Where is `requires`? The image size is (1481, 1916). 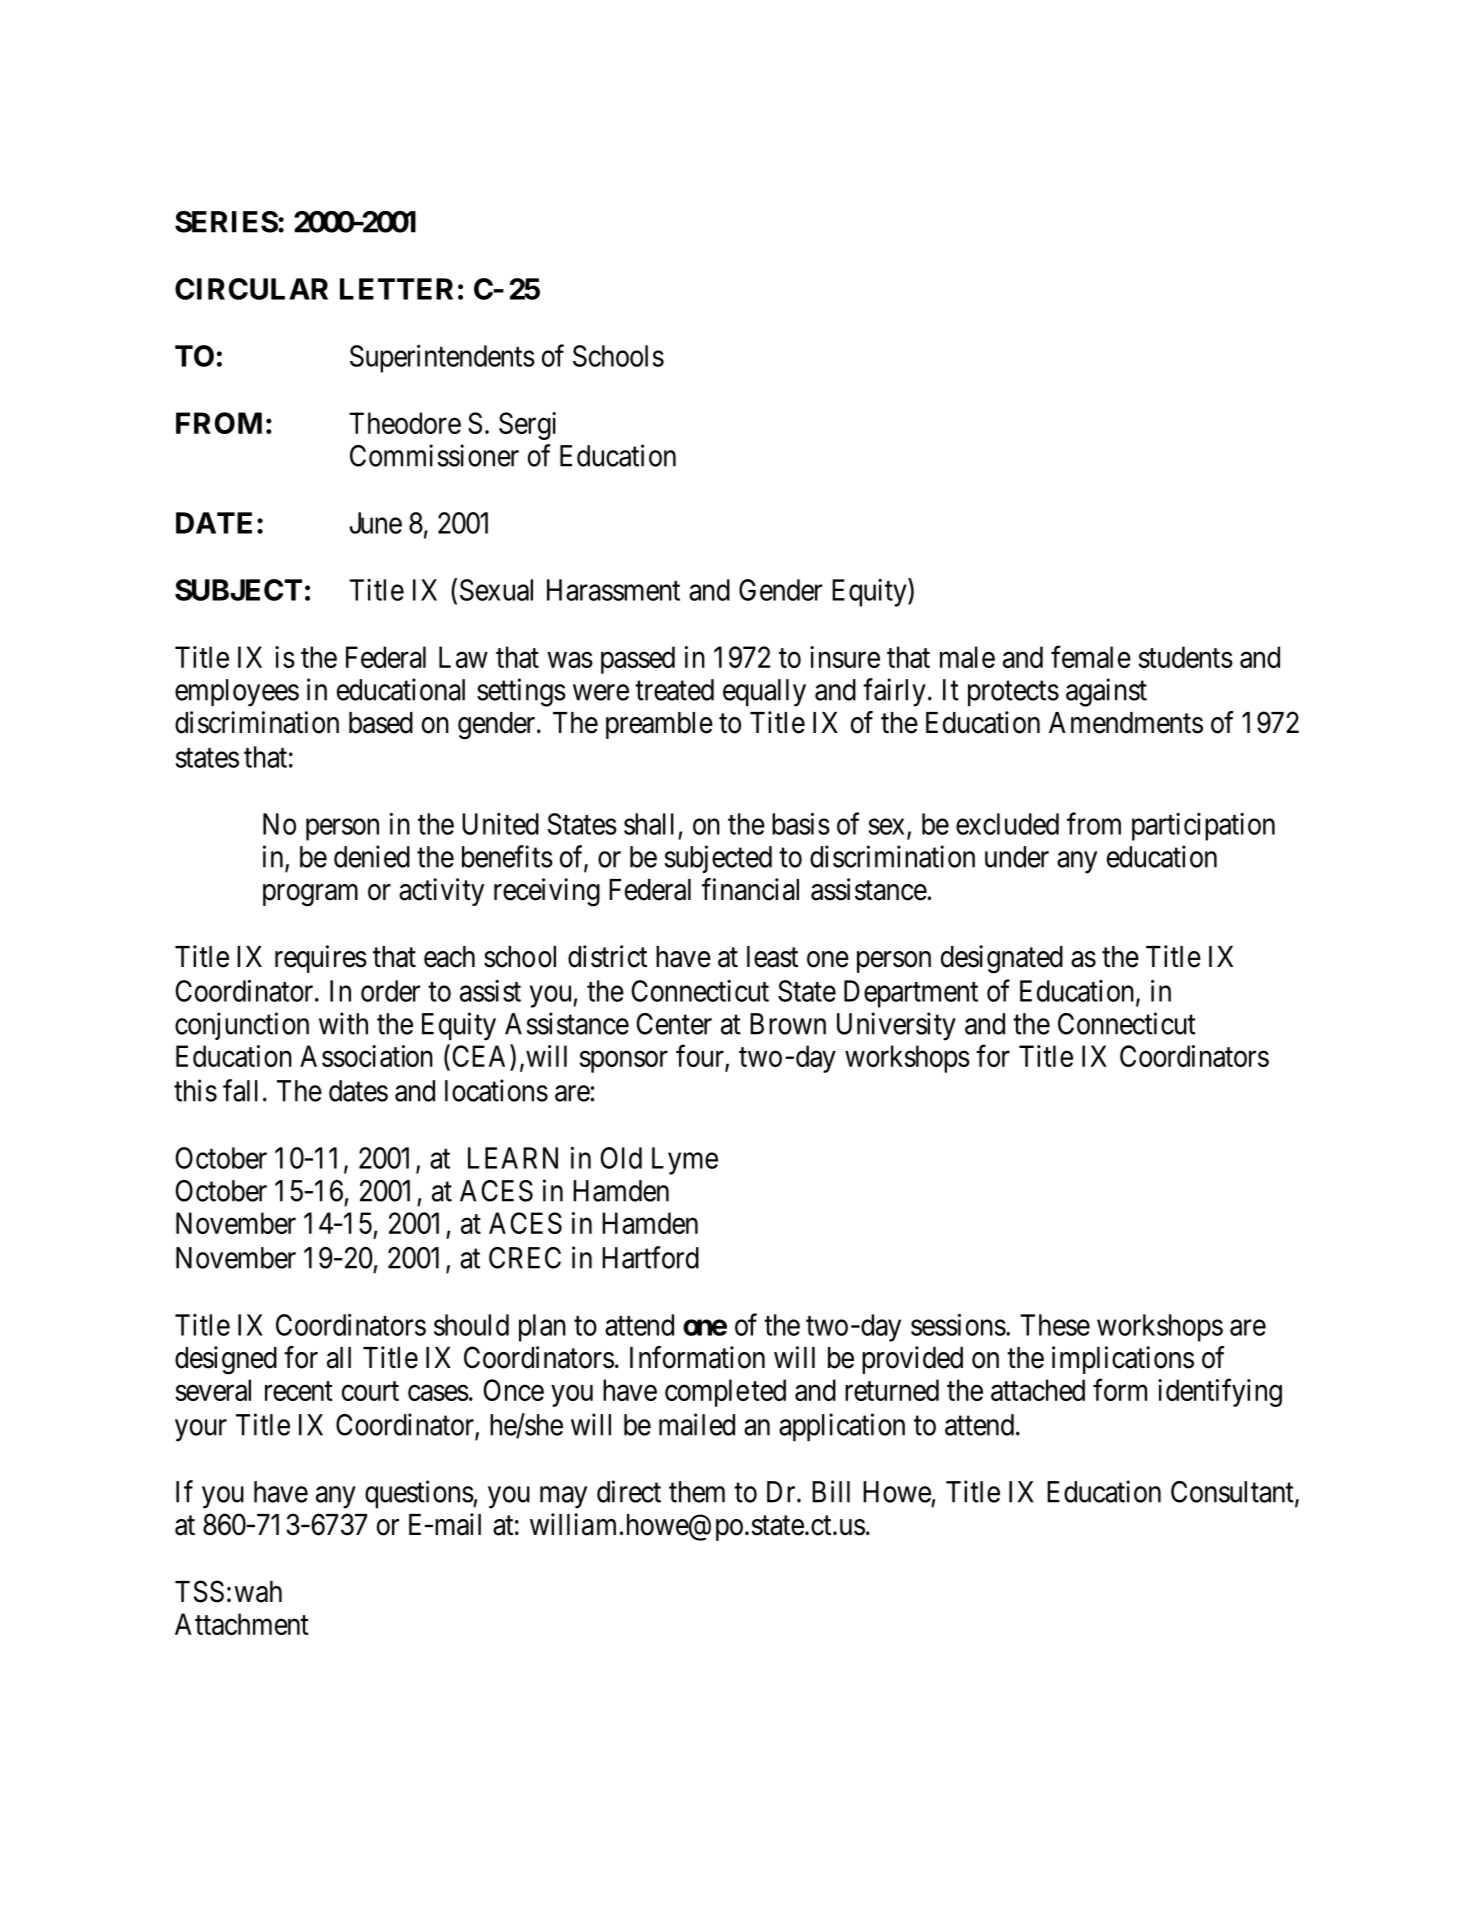
requires is located at coordinates (321, 959).
